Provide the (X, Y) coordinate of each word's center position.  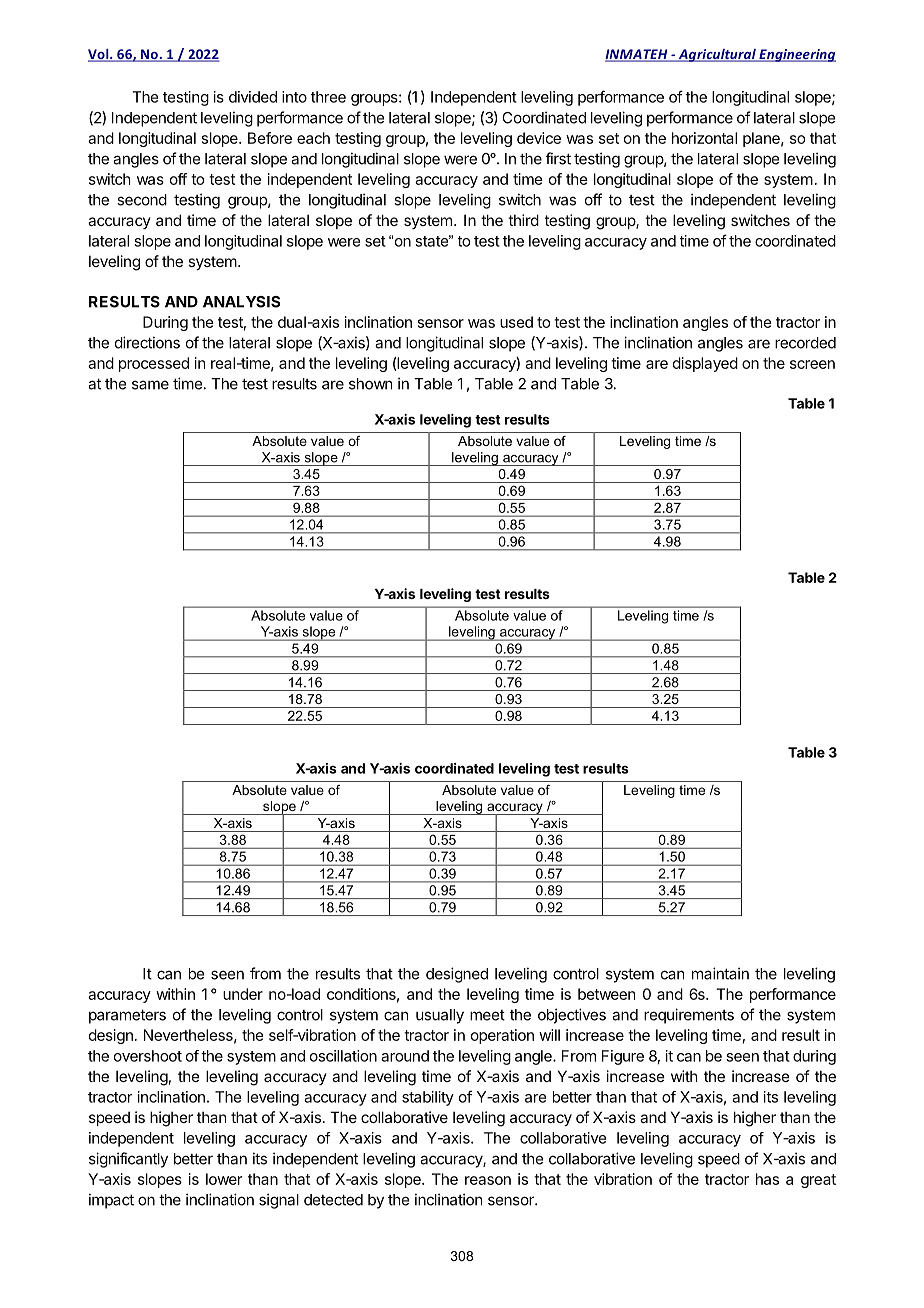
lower (224, 1179)
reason (488, 1180)
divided (253, 97)
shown (370, 384)
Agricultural (717, 55)
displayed (705, 364)
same (150, 385)
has (767, 1179)
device (539, 138)
